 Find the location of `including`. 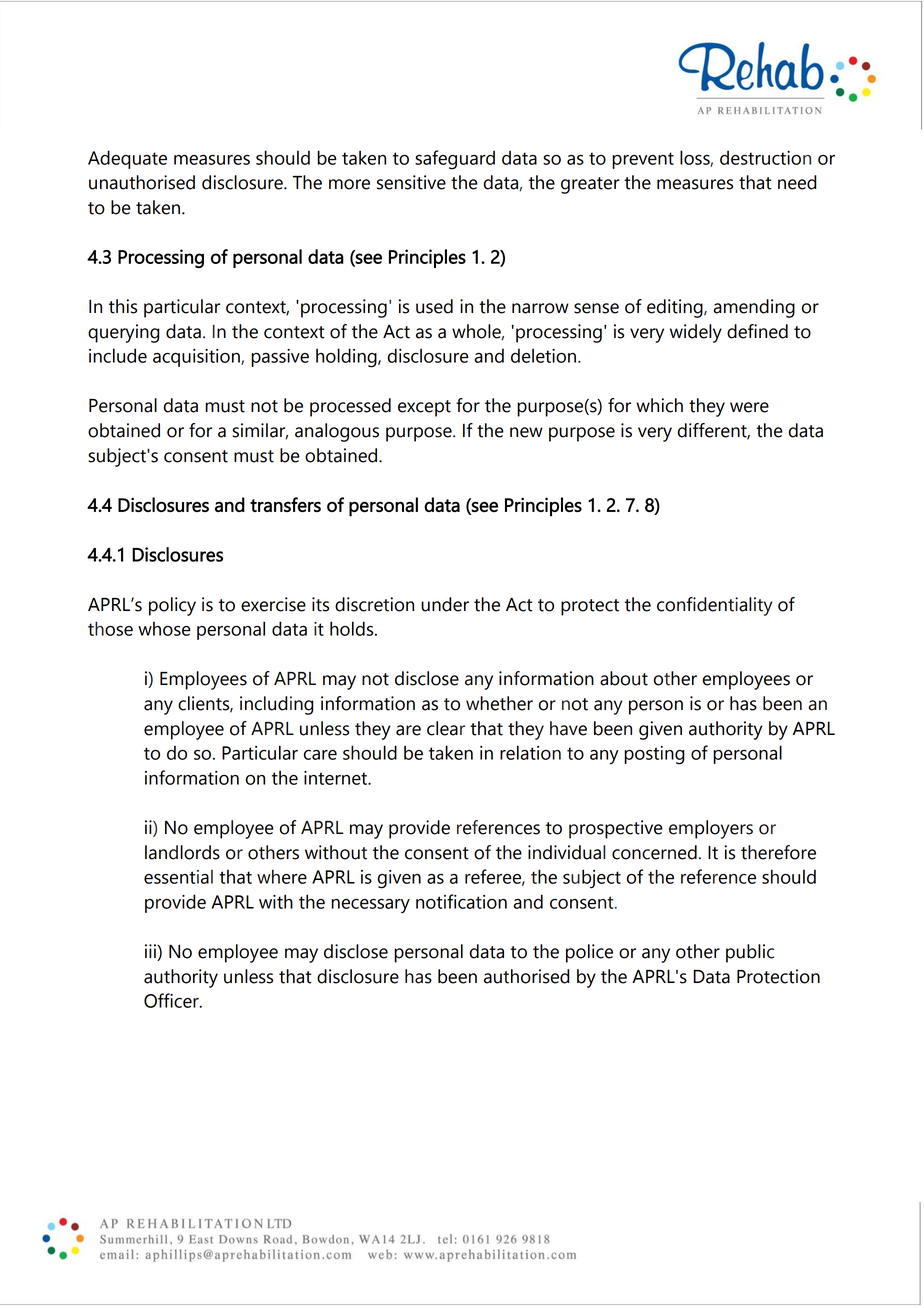

including is located at coordinates (277, 705).
